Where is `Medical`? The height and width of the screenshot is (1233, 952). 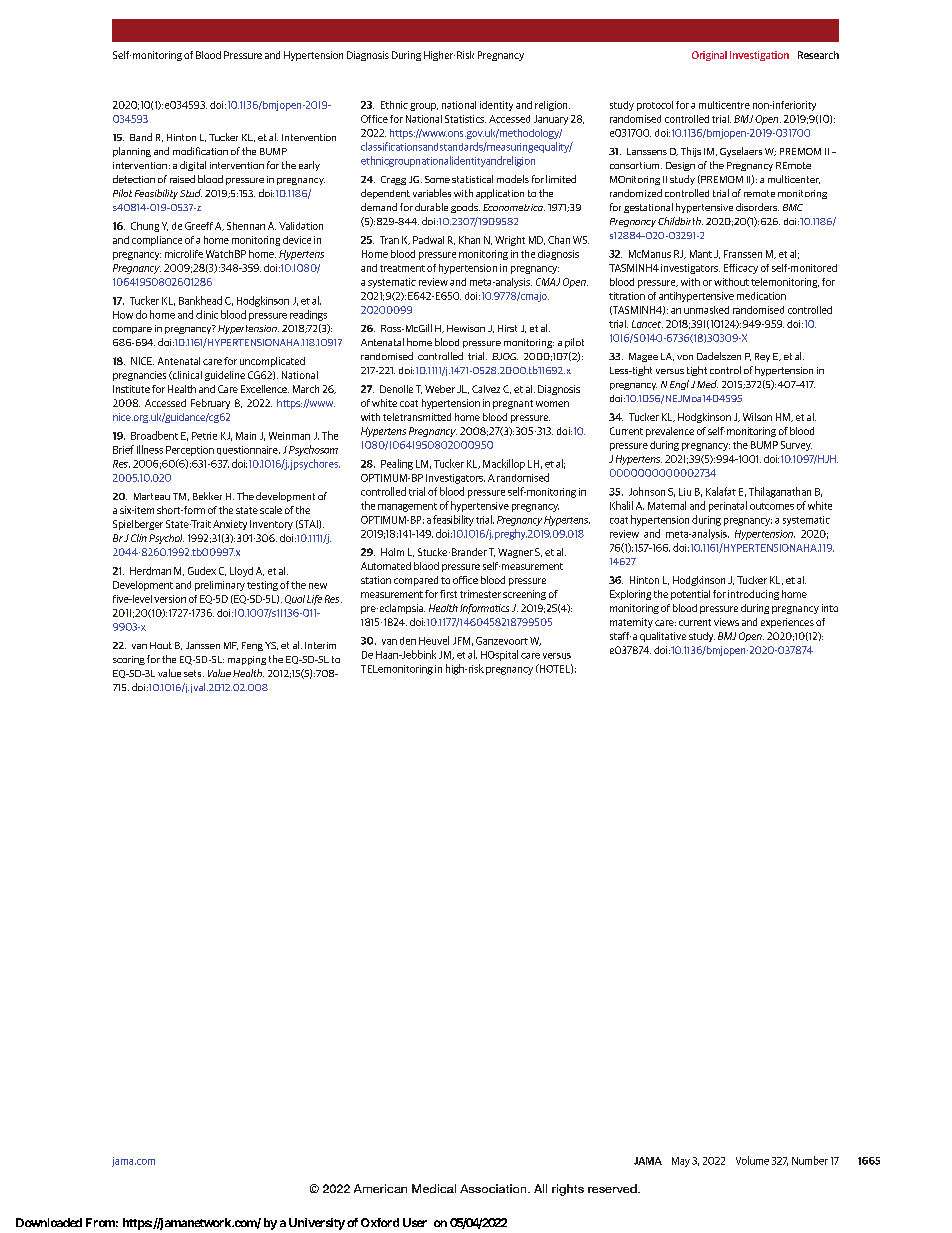
Medical is located at coordinates (434, 1188).
